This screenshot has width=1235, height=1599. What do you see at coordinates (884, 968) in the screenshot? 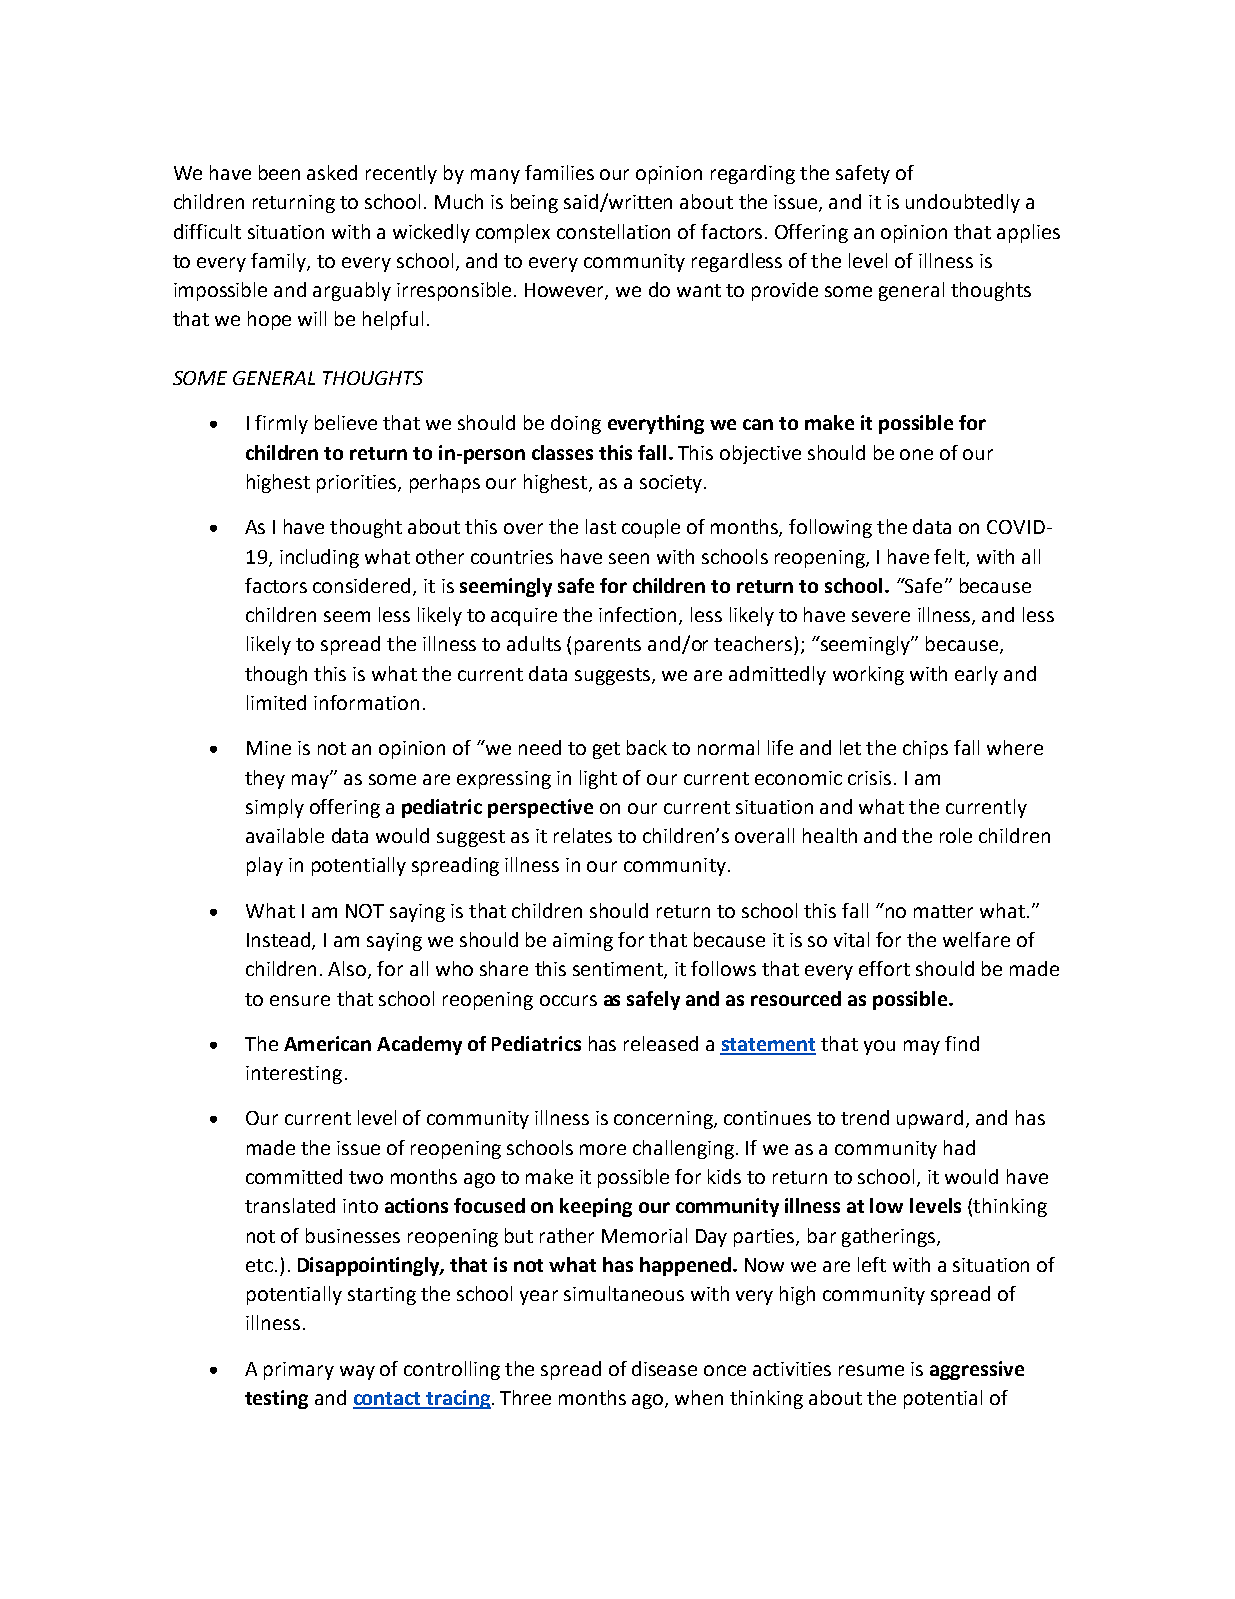
I see `effort` at bounding box center [884, 968].
